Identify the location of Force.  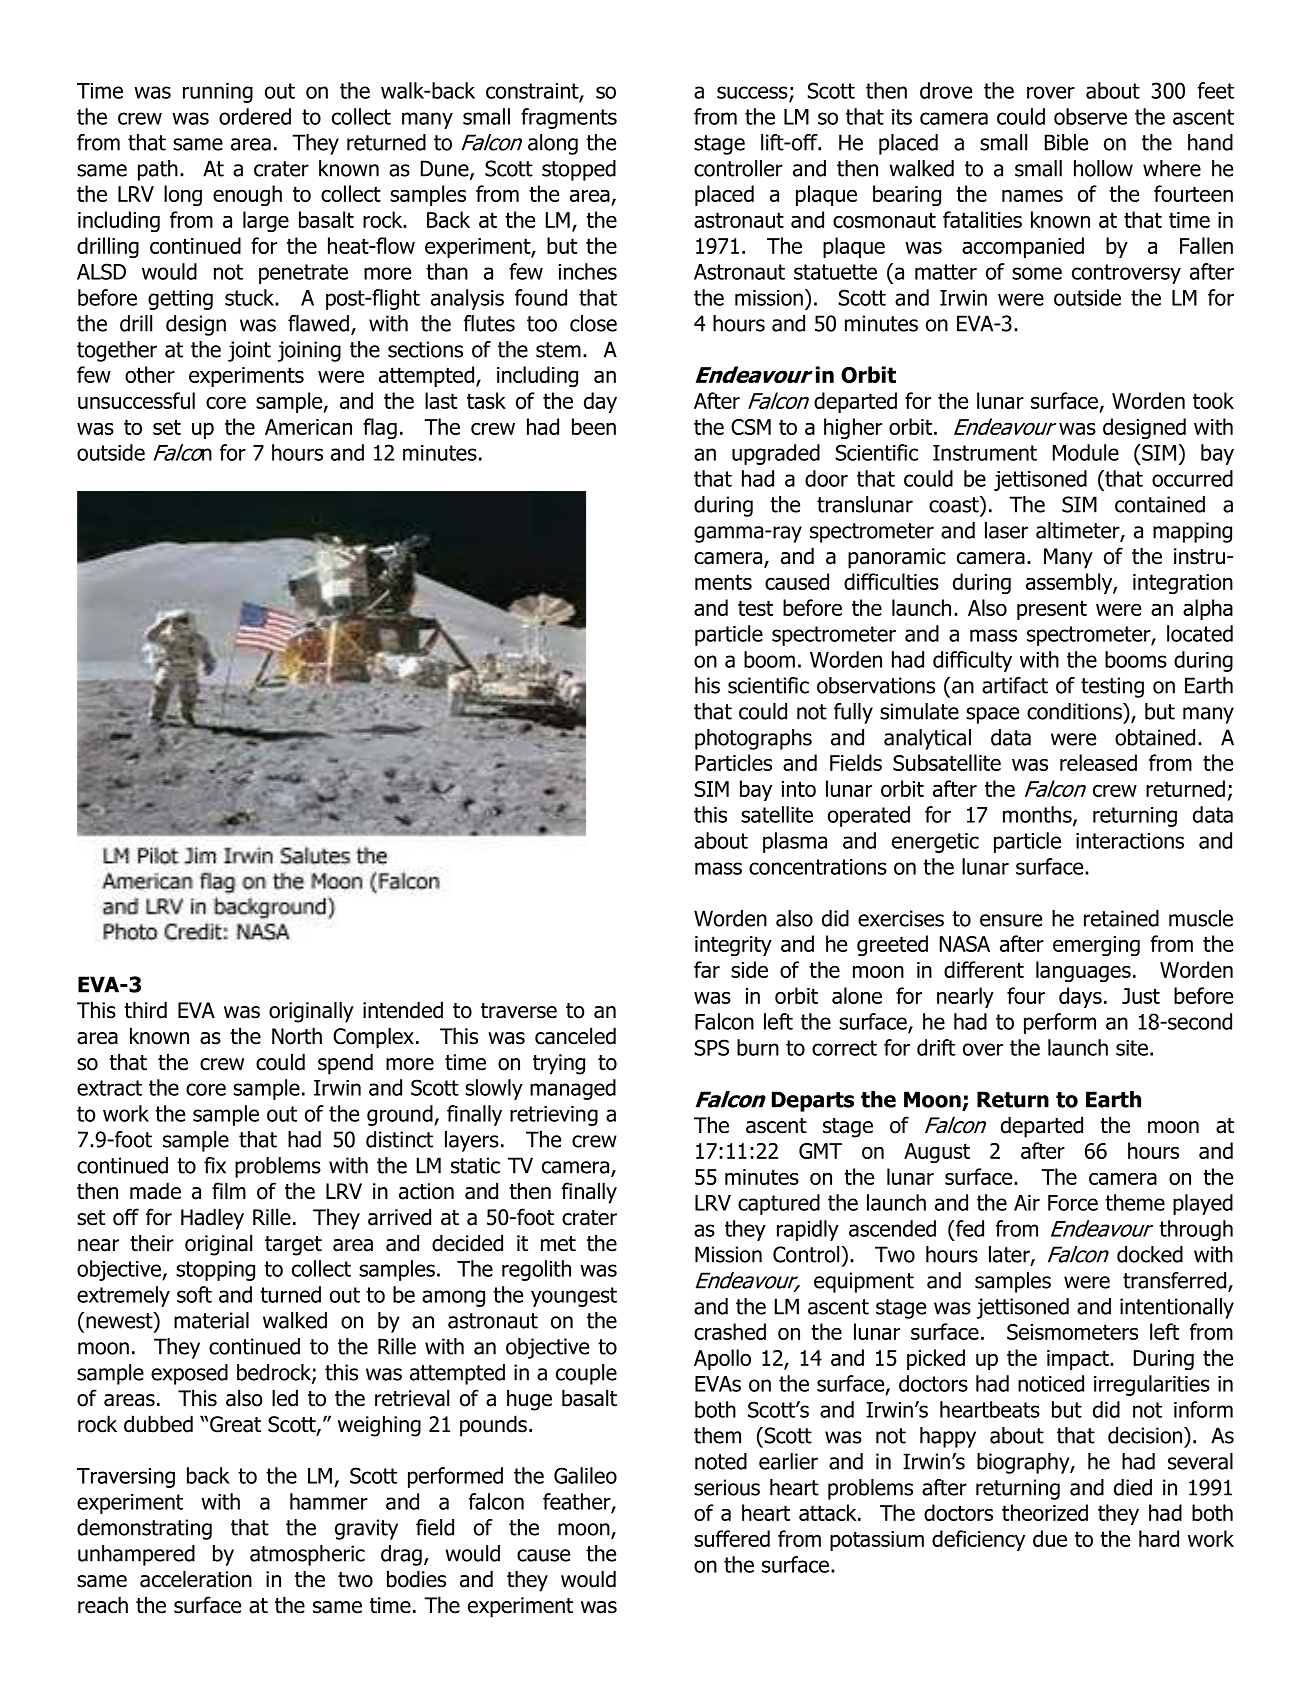
(1073, 1203).
